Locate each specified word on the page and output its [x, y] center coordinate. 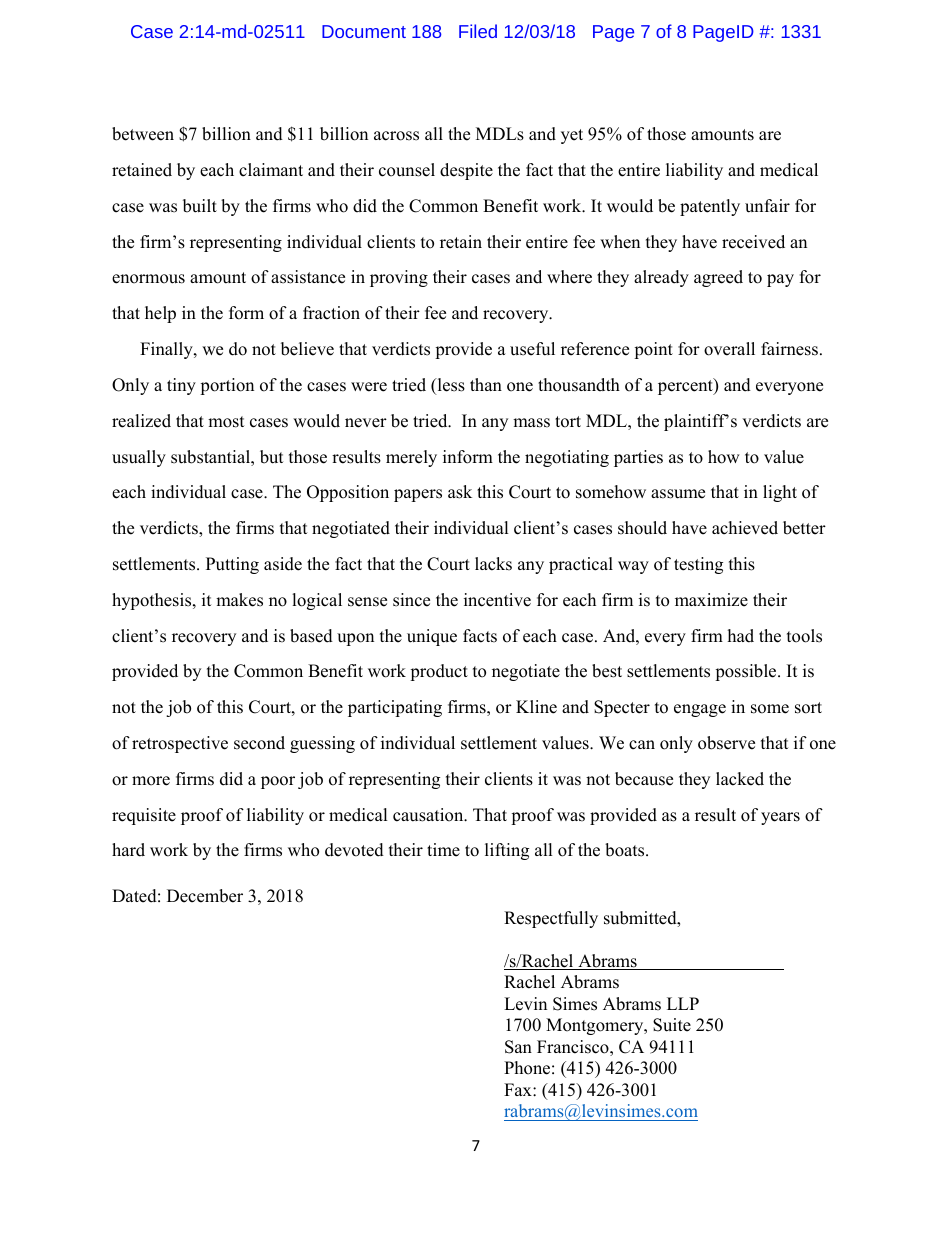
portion [227, 386]
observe [726, 743]
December [205, 896]
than [486, 384]
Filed [478, 31]
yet [572, 136]
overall [729, 349]
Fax [519, 1089]
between [143, 134]
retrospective [180, 744]
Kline [536, 707]
